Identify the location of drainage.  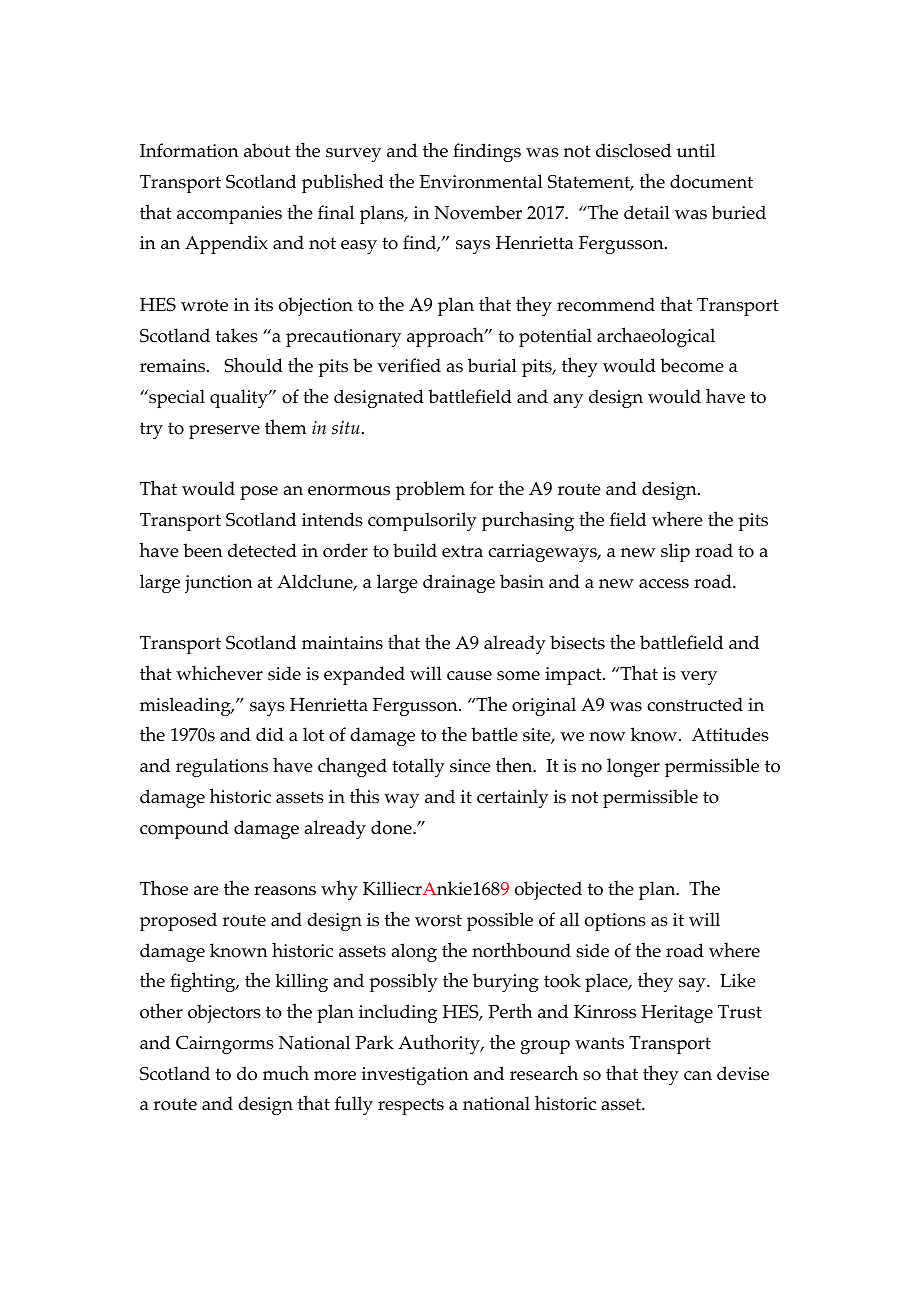
(459, 583).
